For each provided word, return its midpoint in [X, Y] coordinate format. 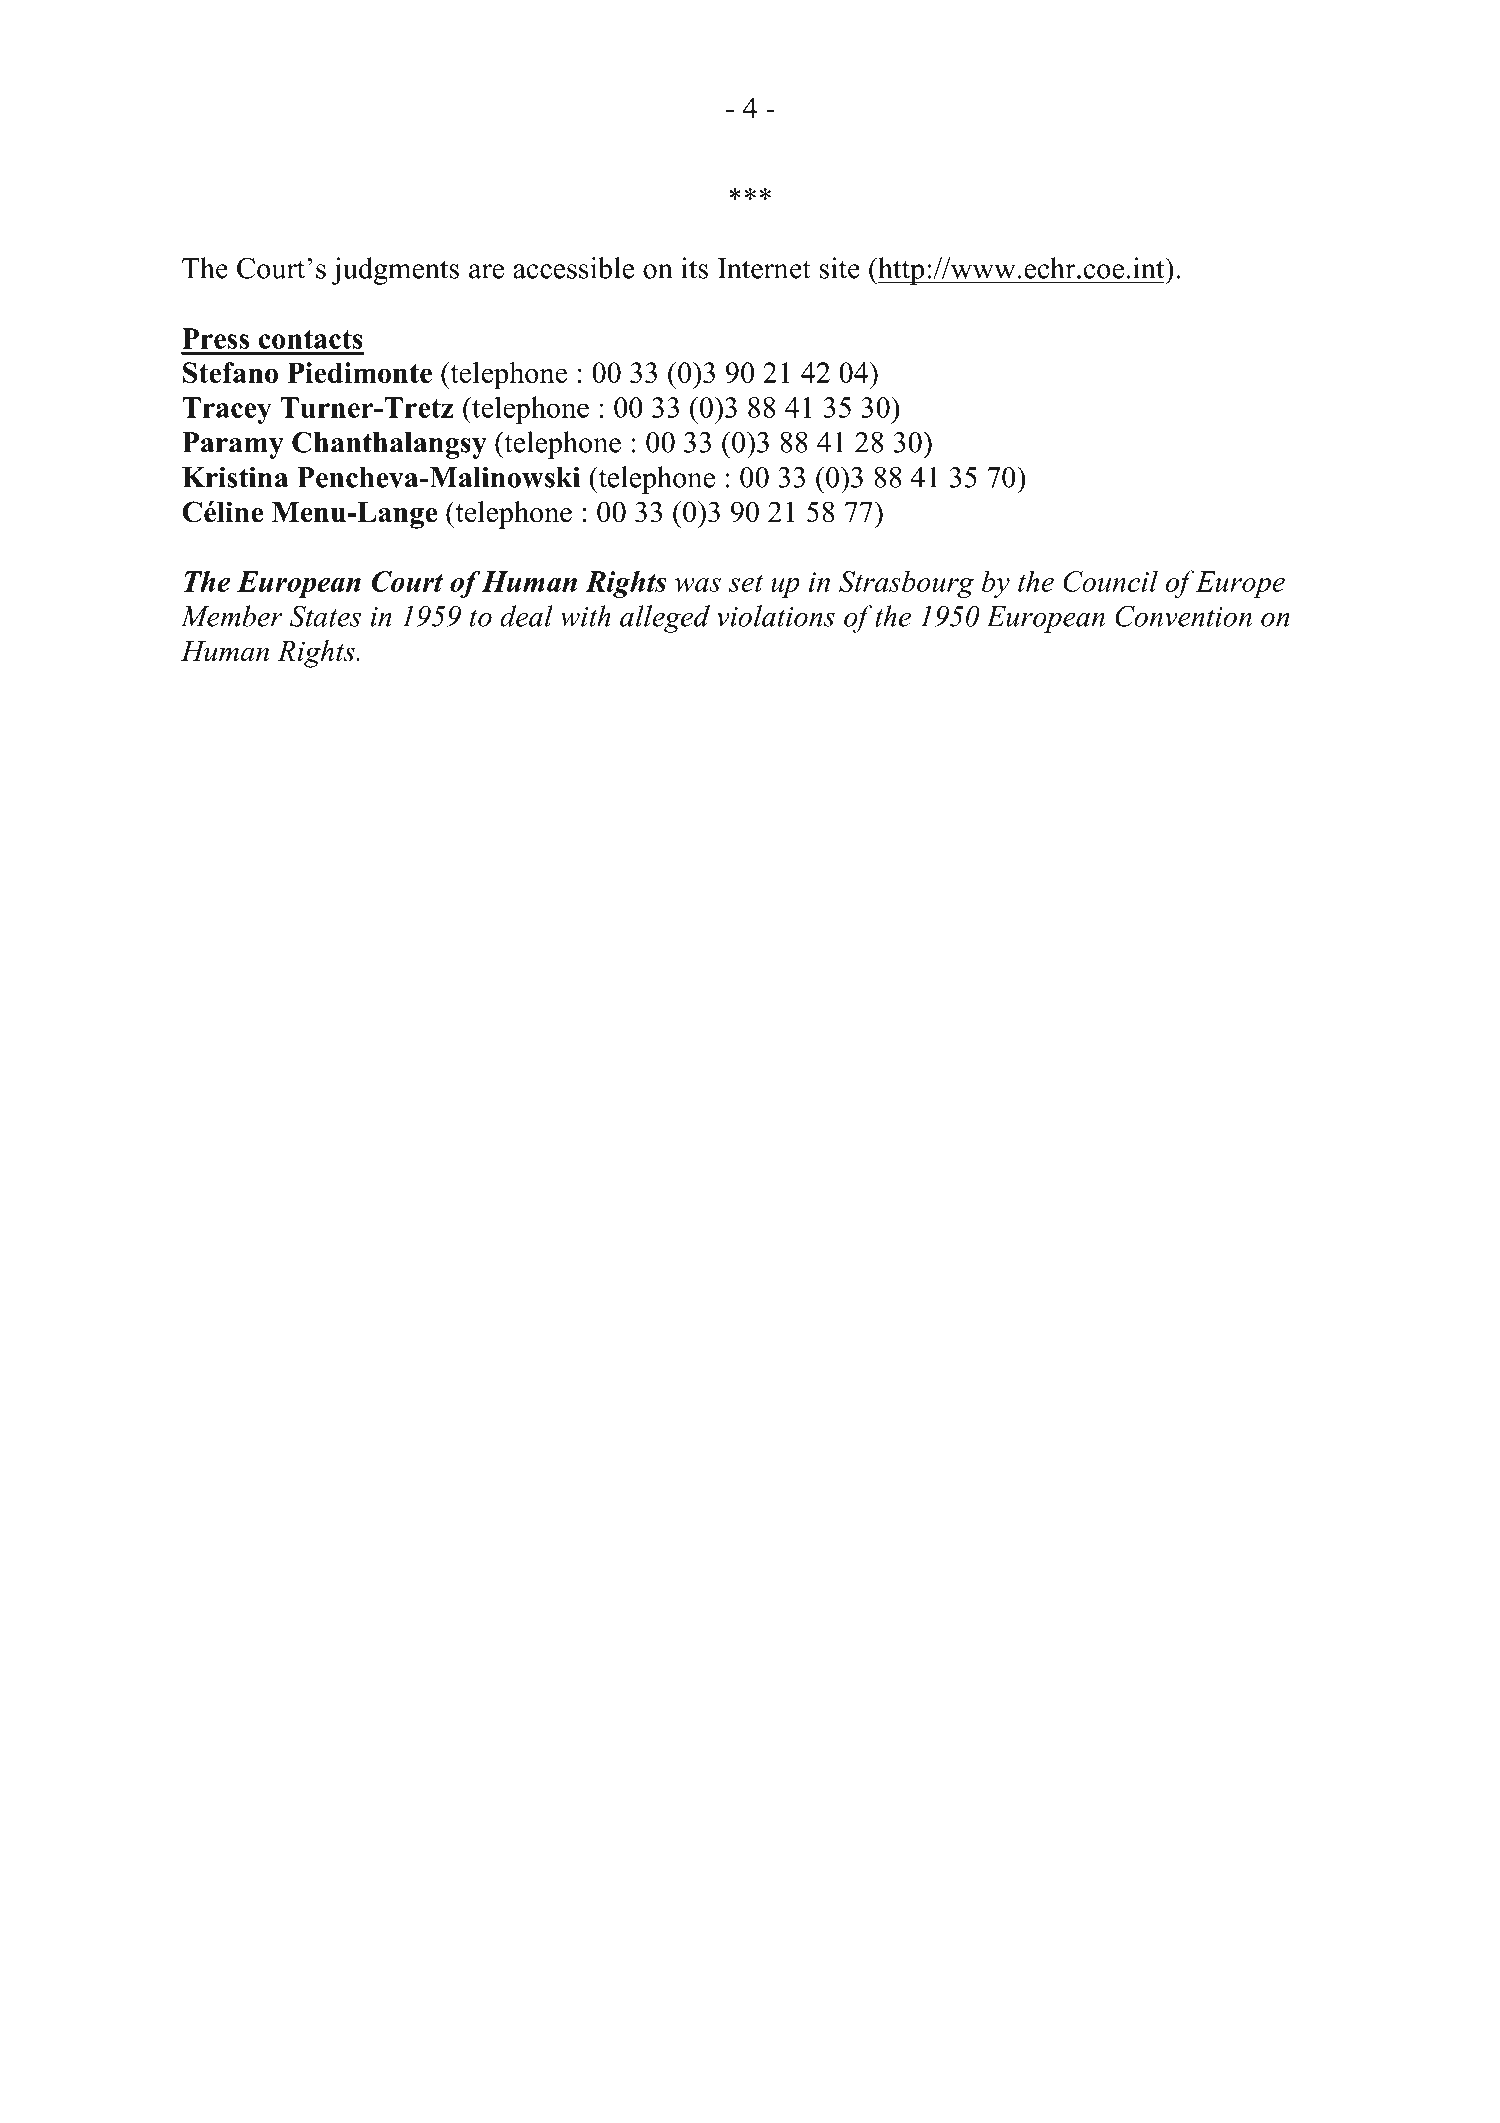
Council [1110, 581]
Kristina [235, 477]
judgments [395, 271]
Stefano [230, 373]
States [325, 616]
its [694, 268]
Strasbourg [906, 584]
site [839, 268]
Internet [764, 268]
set [746, 583]
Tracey [226, 410]
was [698, 585]
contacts [311, 339]
